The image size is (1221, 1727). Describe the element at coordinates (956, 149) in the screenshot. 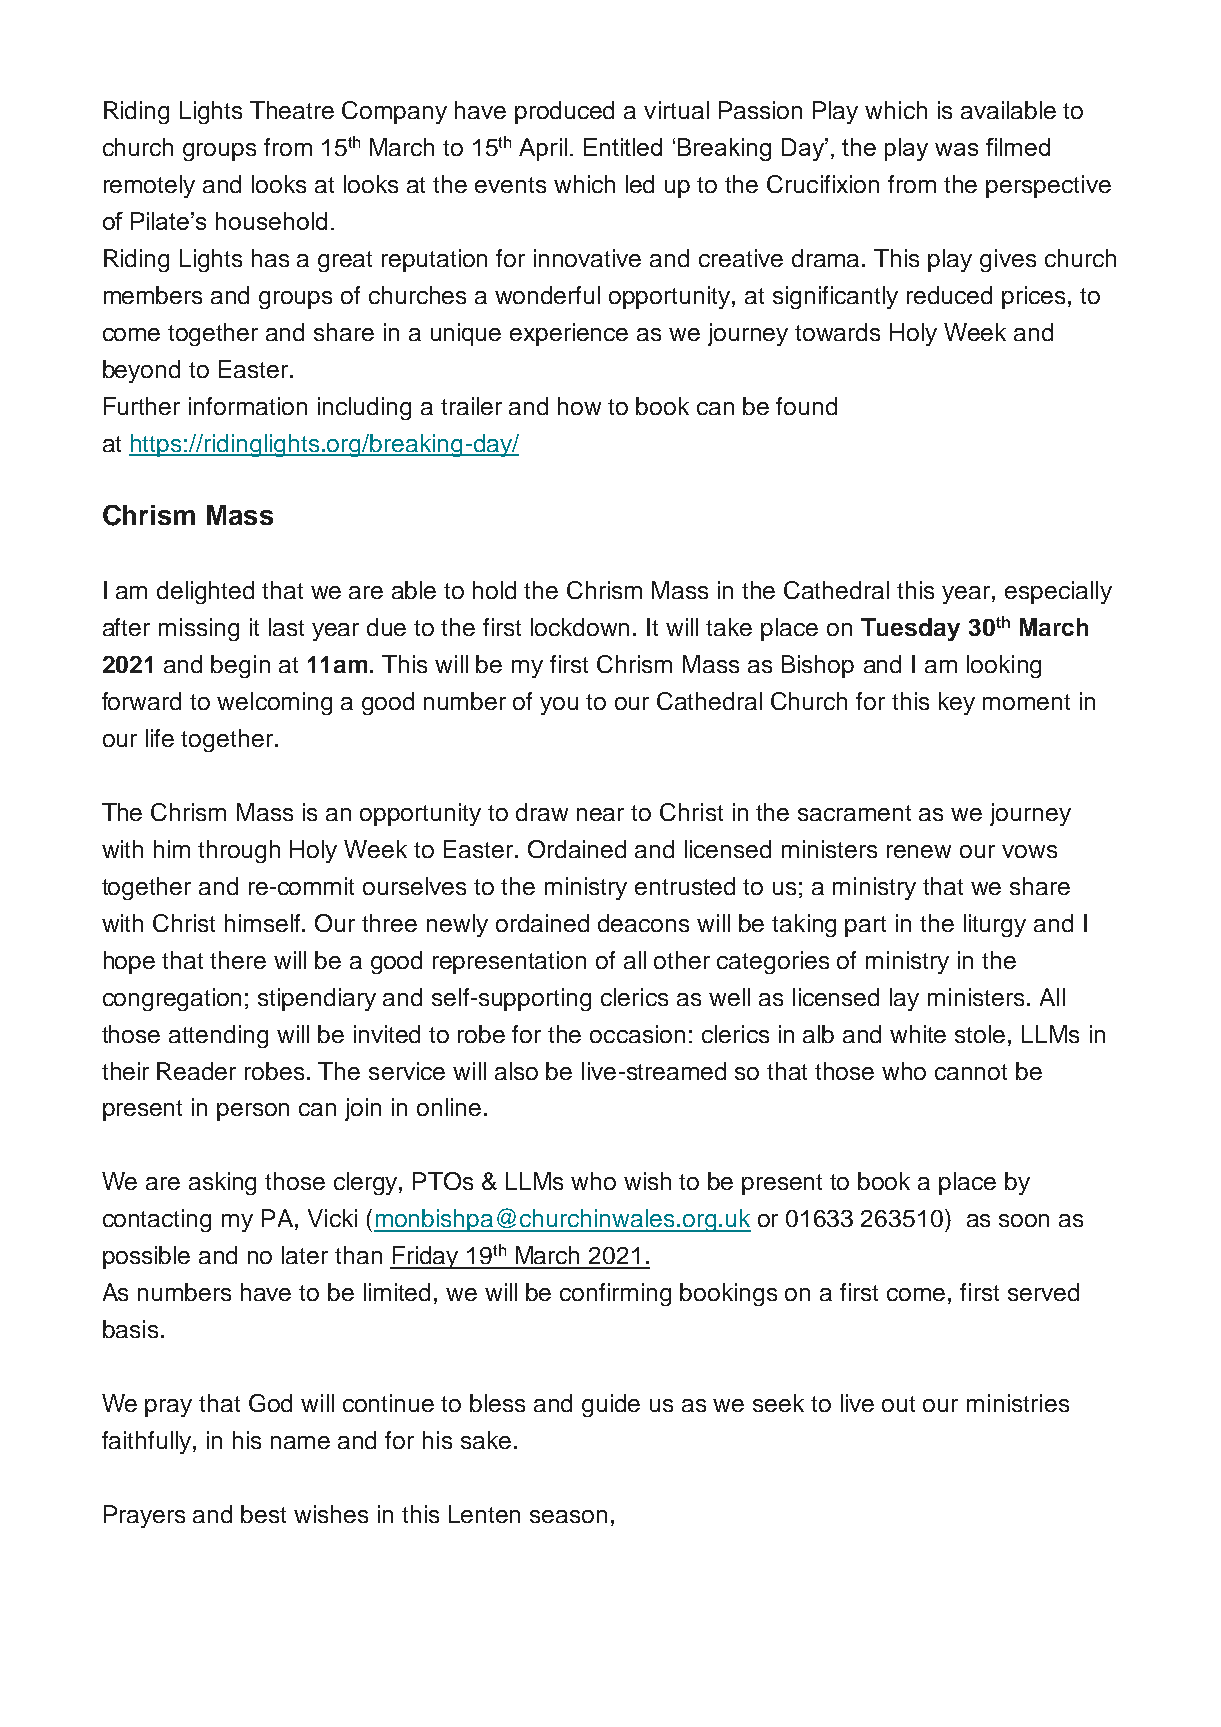

I see `was` at that location.
